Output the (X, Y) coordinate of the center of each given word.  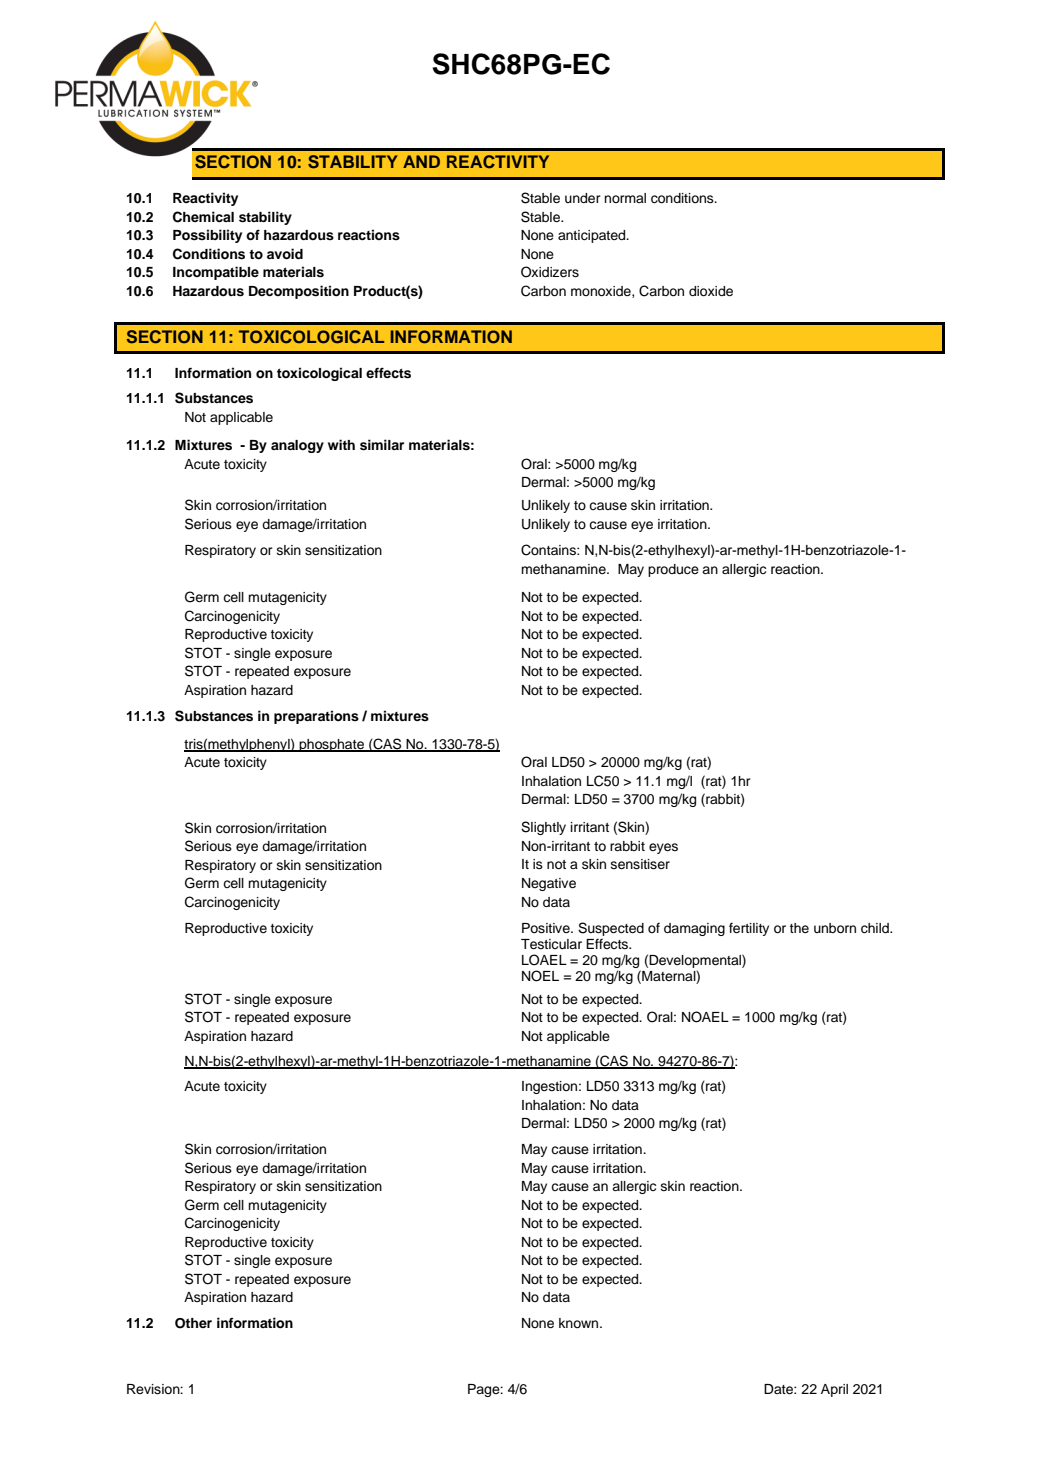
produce (673, 570)
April (834, 1390)
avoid (285, 254)
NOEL (540, 976)
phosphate (331, 745)
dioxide (711, 291)
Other (193, 1323)
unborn (835, 928)
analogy (297, 446)
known (580, 1323)
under (583, 198)
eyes (663, 848)
